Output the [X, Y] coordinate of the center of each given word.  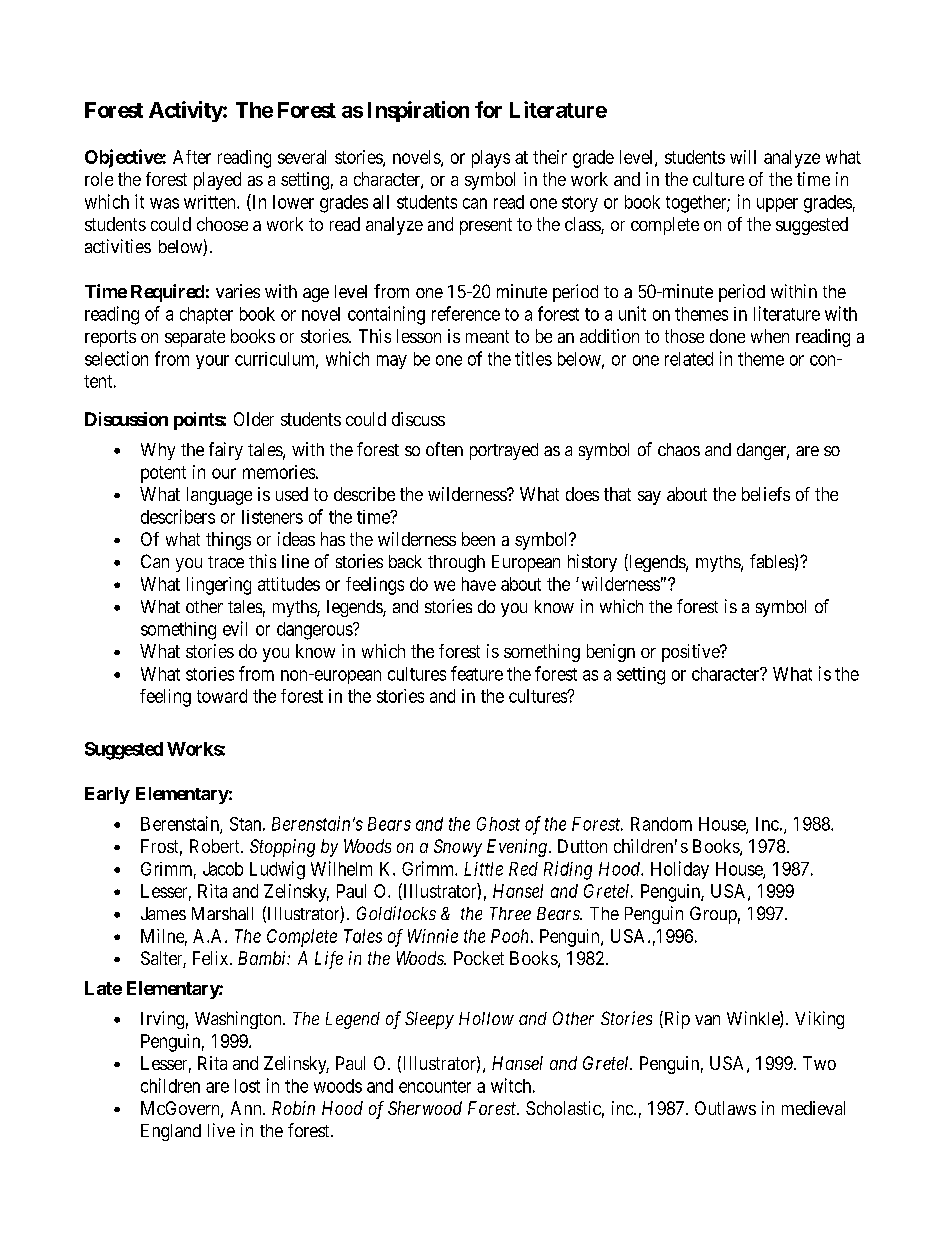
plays [491, 159]
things [228, 541]
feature [477, 673]
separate [195, 338]
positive [691, 653]
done [727, 336]
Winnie [433, 936]
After [192, 157]
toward [222, 696]
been [478, 539]
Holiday [680, 870]
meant [487, 336]
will [743, 157]
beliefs [766, 494]
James [163, 913]
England [171, 1132]
